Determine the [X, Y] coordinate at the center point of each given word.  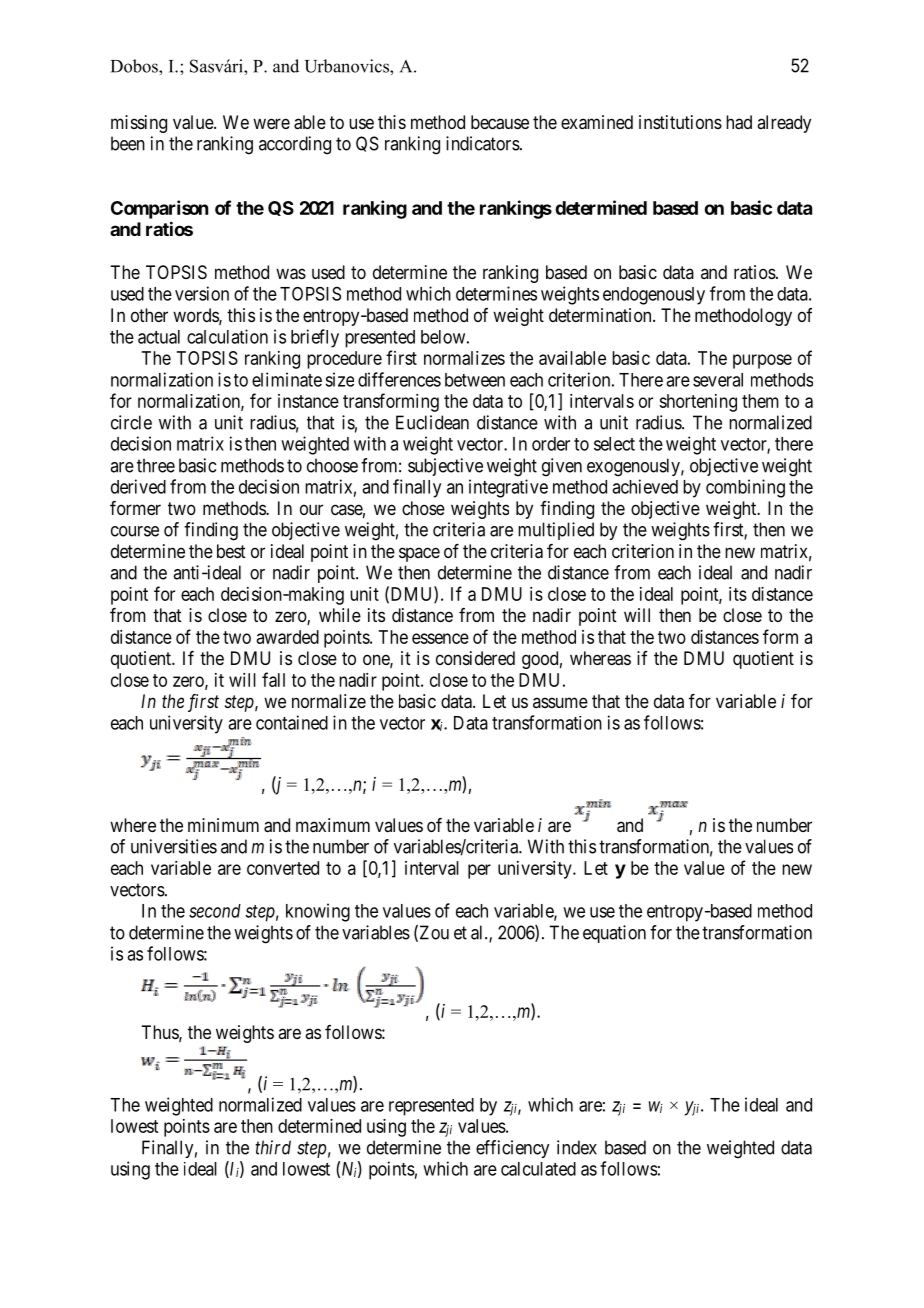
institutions [680, 122]
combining [745, 488]
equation [614, 934]
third [273, 1147]
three [156, 465]
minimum [223, 825]
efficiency [512, 1149]
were [271, 123]
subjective [445, 467]
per [479, 871]
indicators [483, 143]
